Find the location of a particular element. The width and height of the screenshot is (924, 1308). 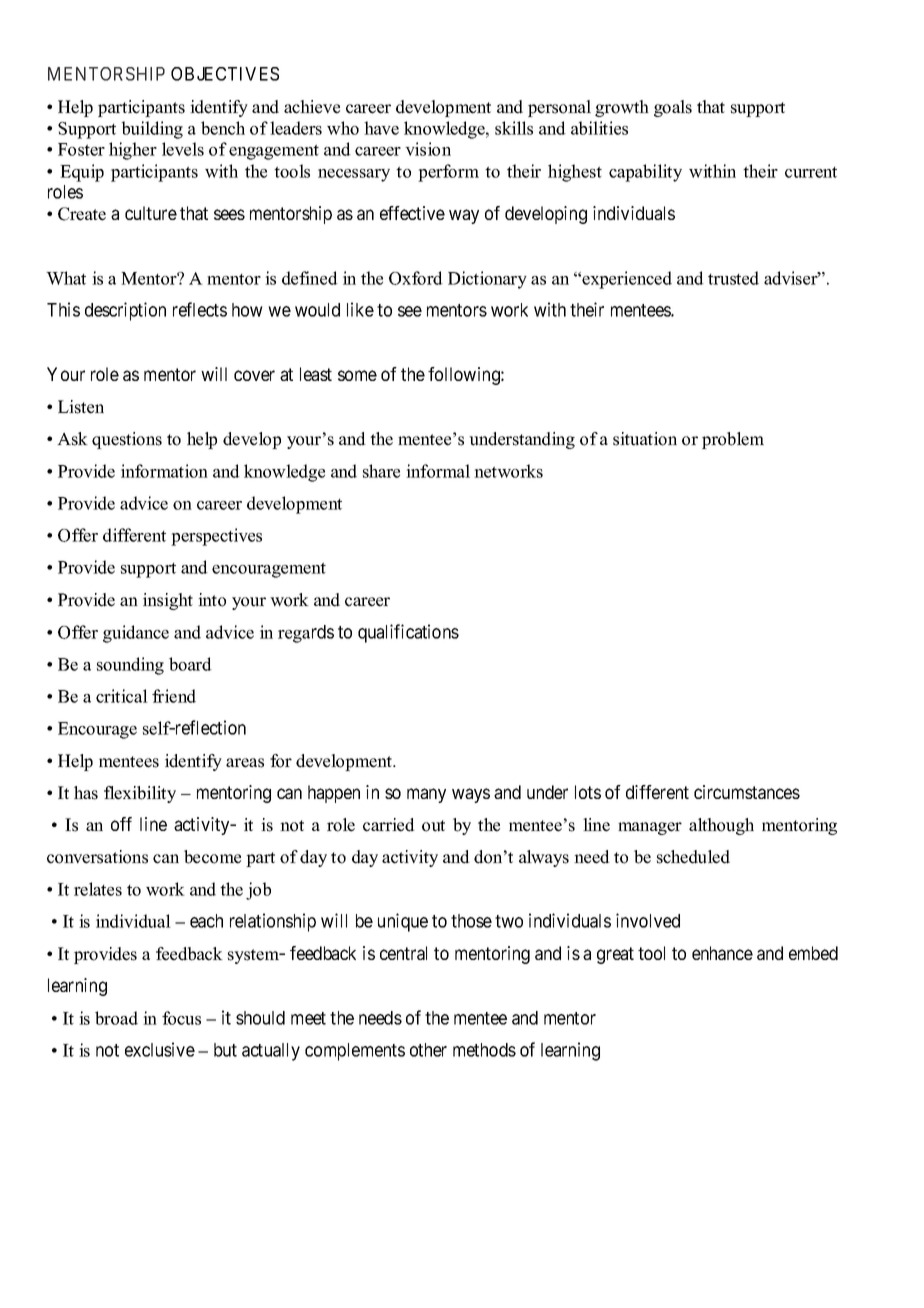

focus is located at coordinates (181, 1018).
